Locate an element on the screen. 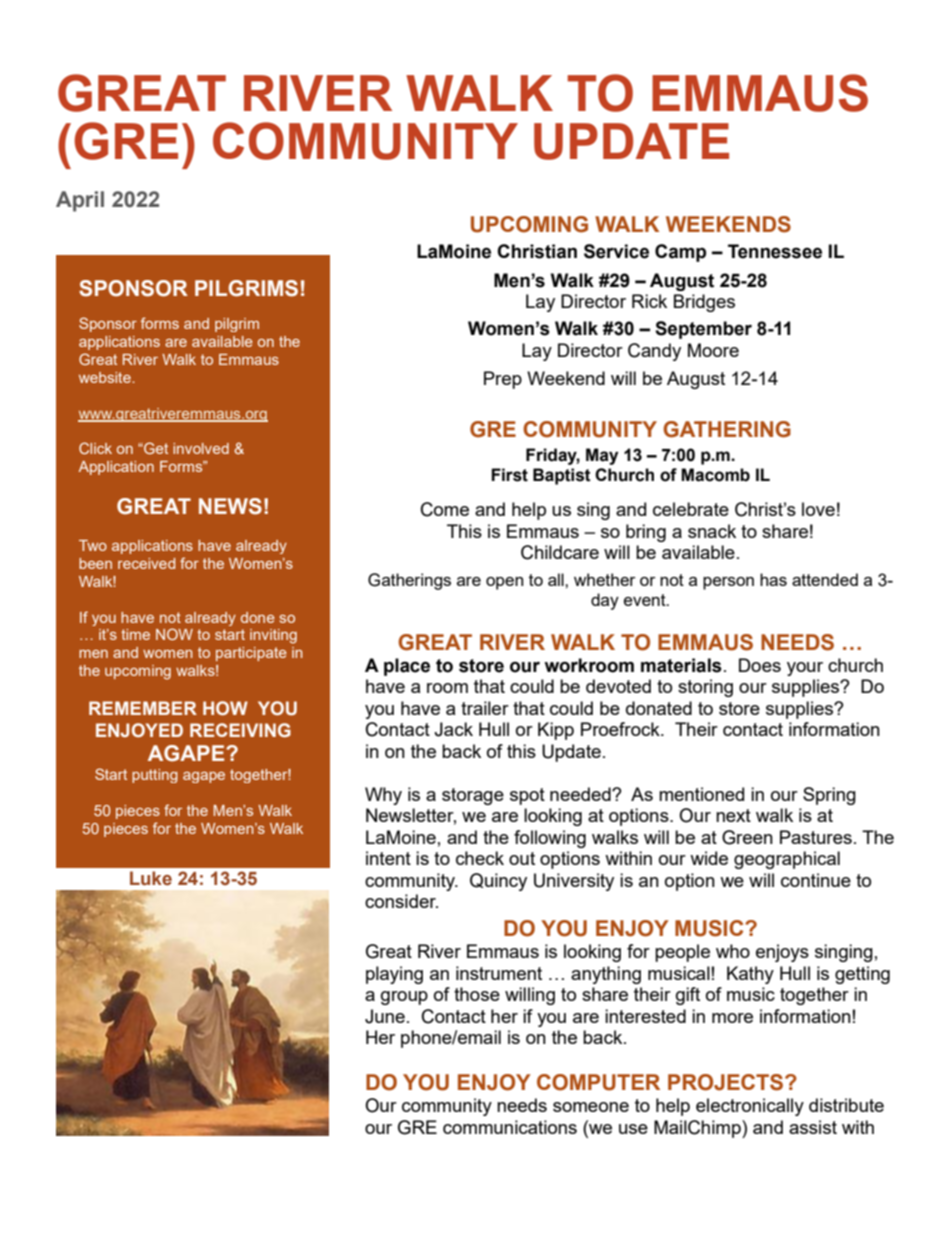  Service is located at coordinates (616, 251).
